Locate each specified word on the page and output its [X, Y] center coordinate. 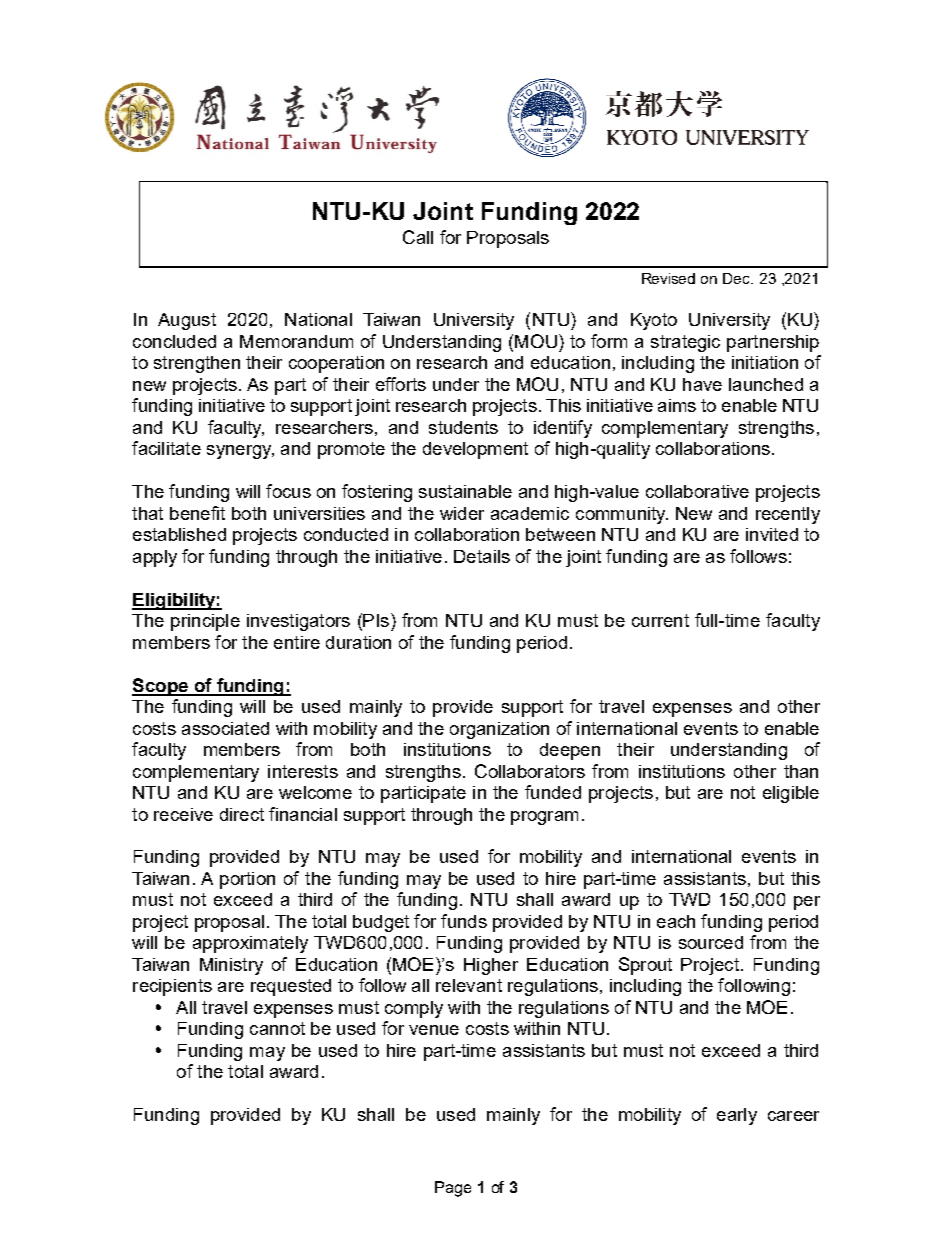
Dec [738, 278]
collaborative [697, 491]
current [660, 620]
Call [418, 237]
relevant [469, 985]
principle [205, 622]
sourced [711, 942]
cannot [277, 1028]
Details [482, 556]
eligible [791, 794]
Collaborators [530, 771]
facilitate [166, 448]
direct [242, 814]
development [475, 450]
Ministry [231, 966]
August [187, 321]
